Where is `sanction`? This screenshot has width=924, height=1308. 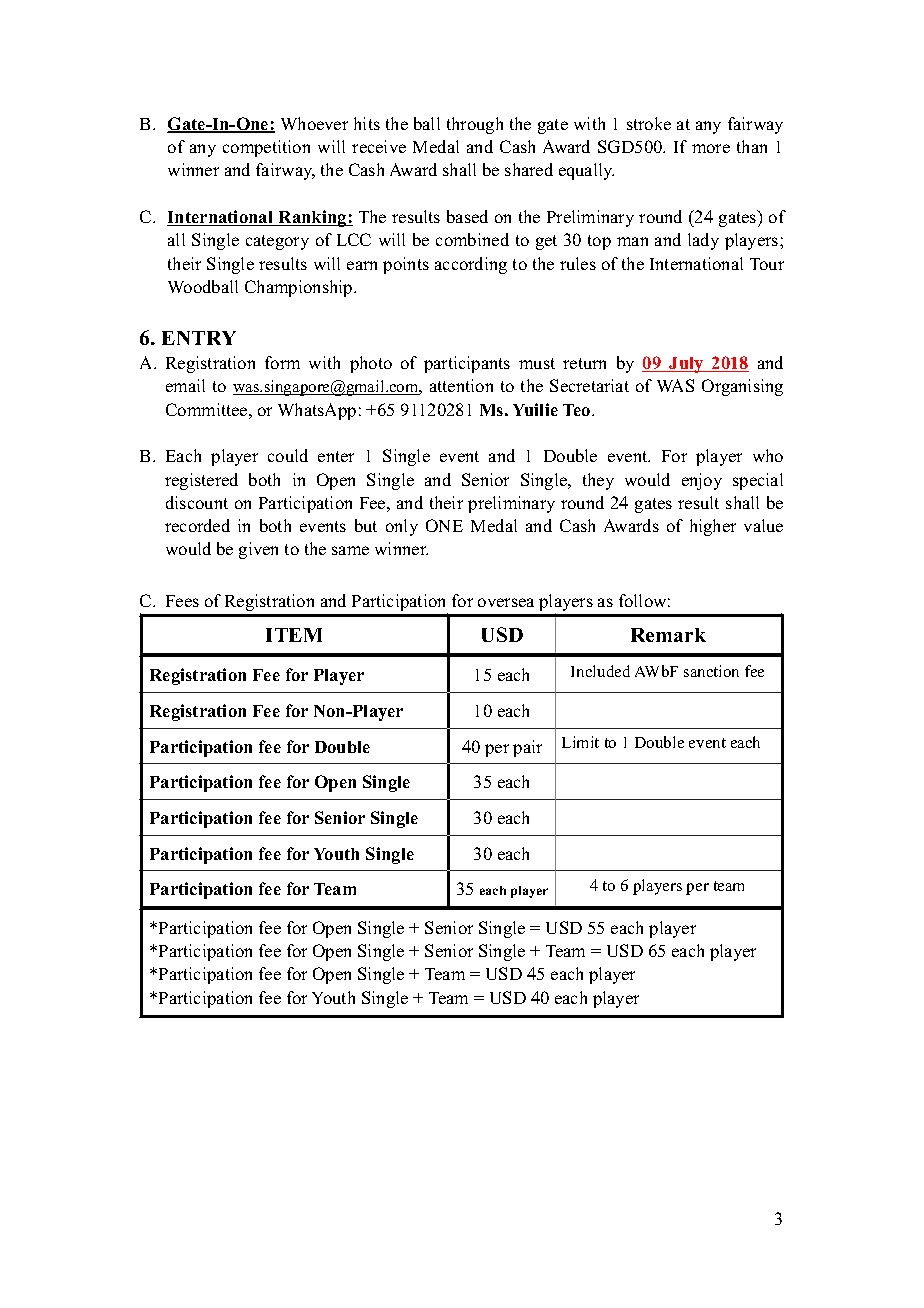
sanction is located at coordinates (711, 671).
